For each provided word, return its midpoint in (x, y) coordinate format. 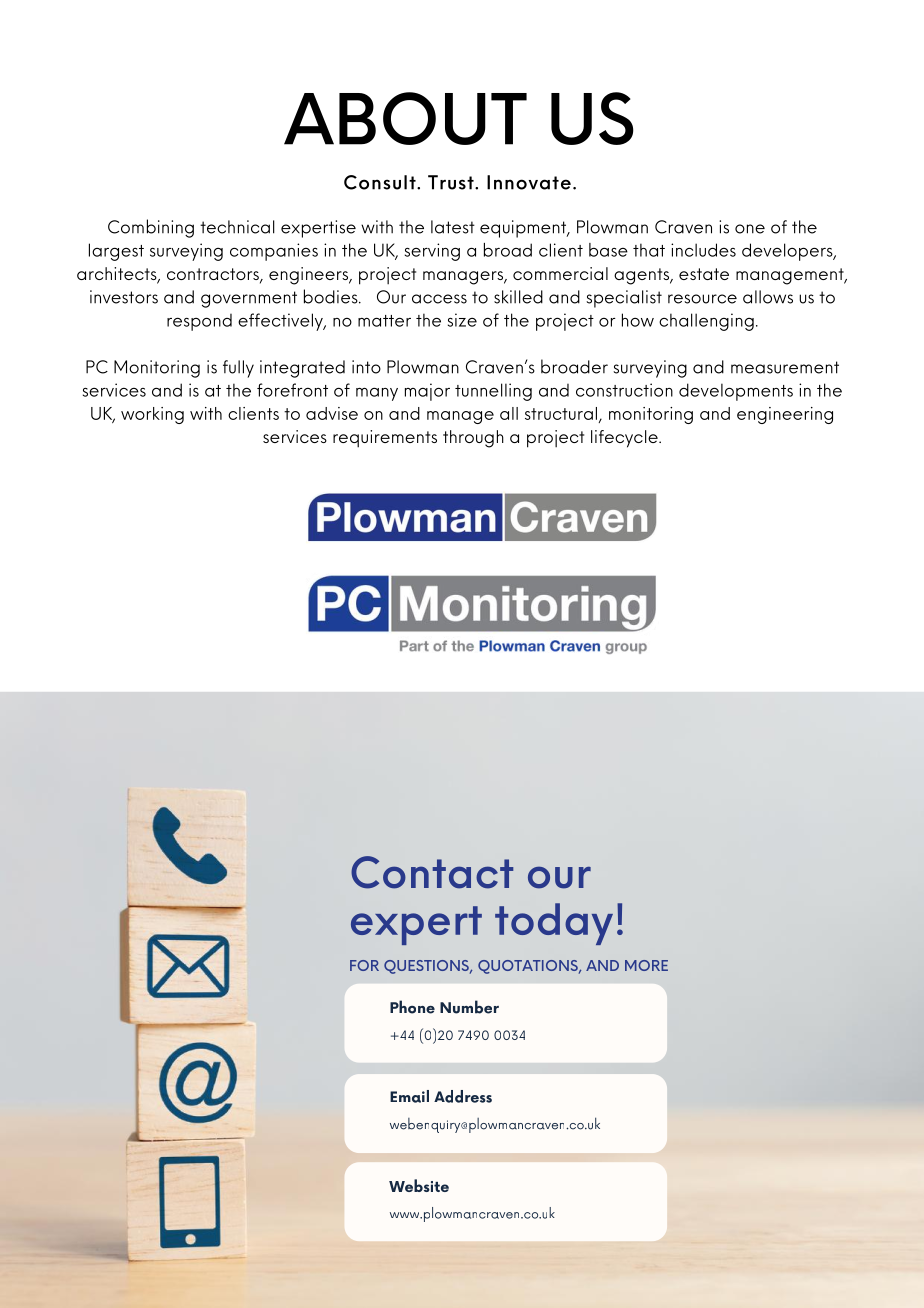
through (473, 439)
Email (409, 1096)
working (152, 415)
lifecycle (625, 439)
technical (237, 227)
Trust (452, 182)
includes (703, 250)
